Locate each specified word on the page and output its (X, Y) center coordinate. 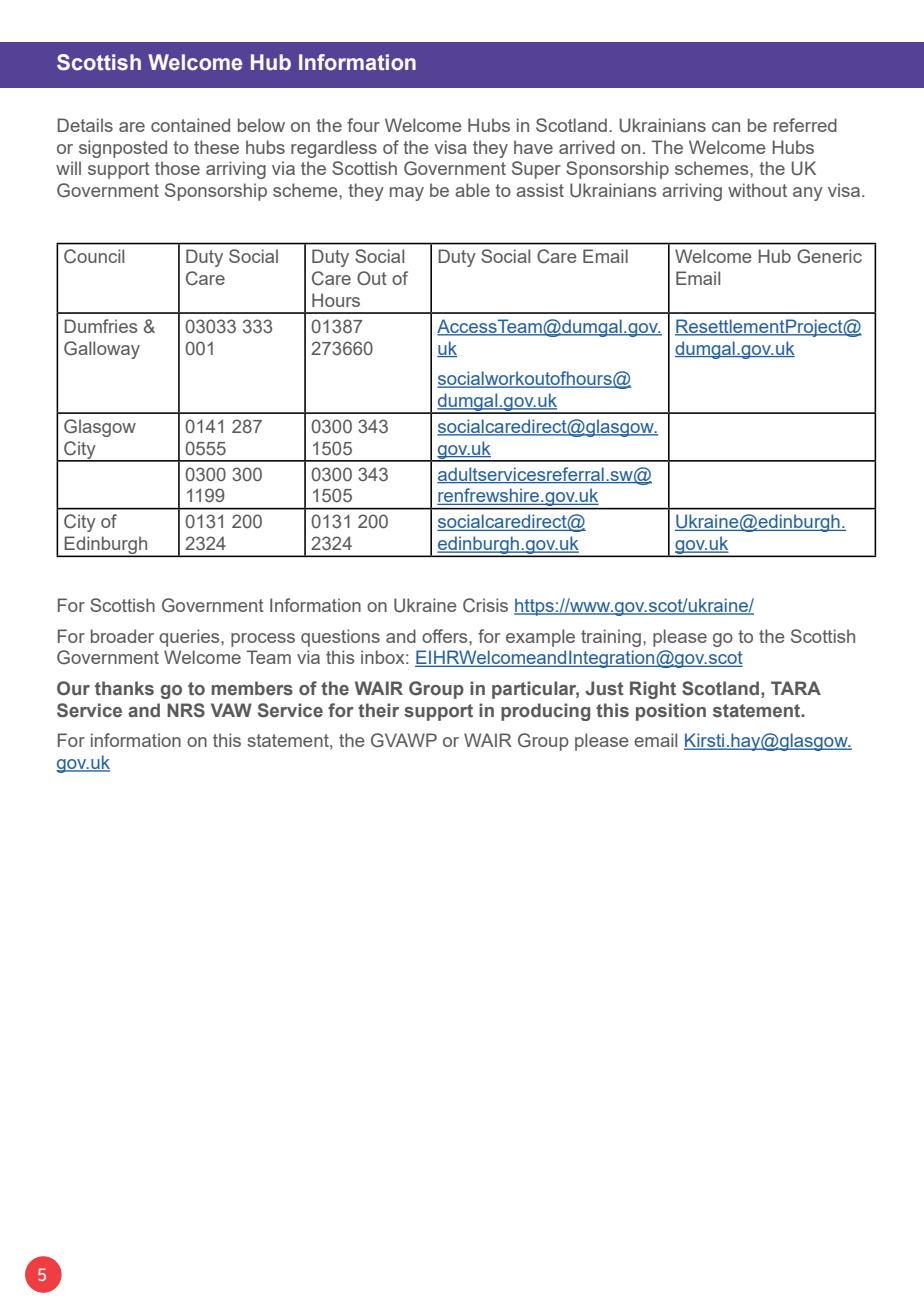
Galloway (102, 350)
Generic (829, 256)
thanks (124, 688)
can (726, 127)
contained (190, 125)
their (378, 710)
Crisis (485, 605)
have (533, 147)
